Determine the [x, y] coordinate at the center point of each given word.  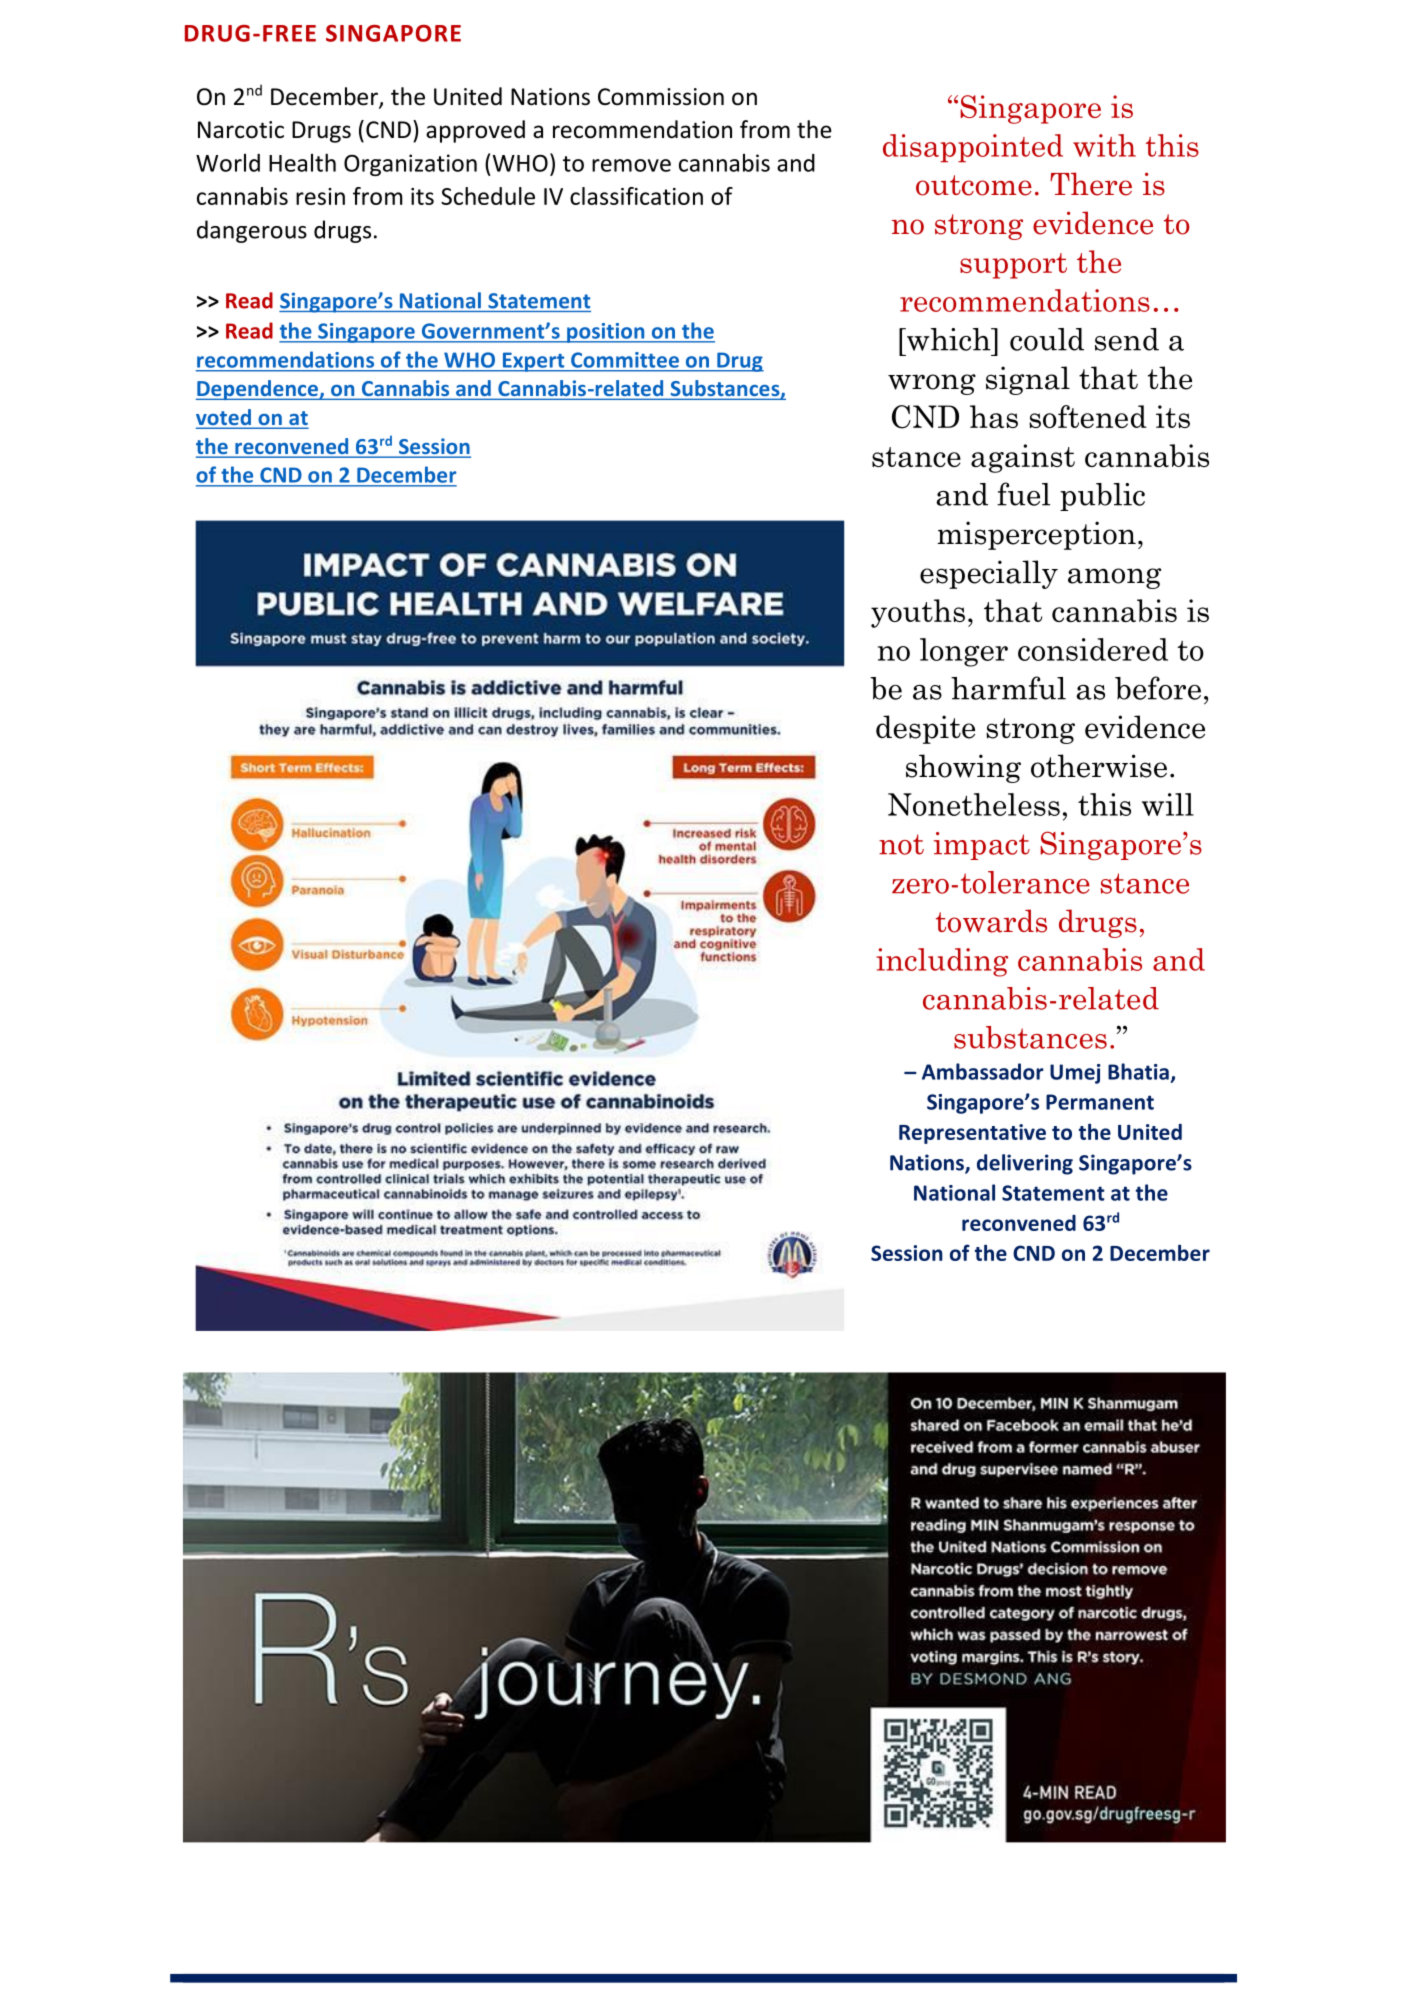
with [1104, 145]
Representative [972, 1134]
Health [302, 162]
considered [1093, 649]
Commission [661, 97]
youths [918, 613]
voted [224, 418]
